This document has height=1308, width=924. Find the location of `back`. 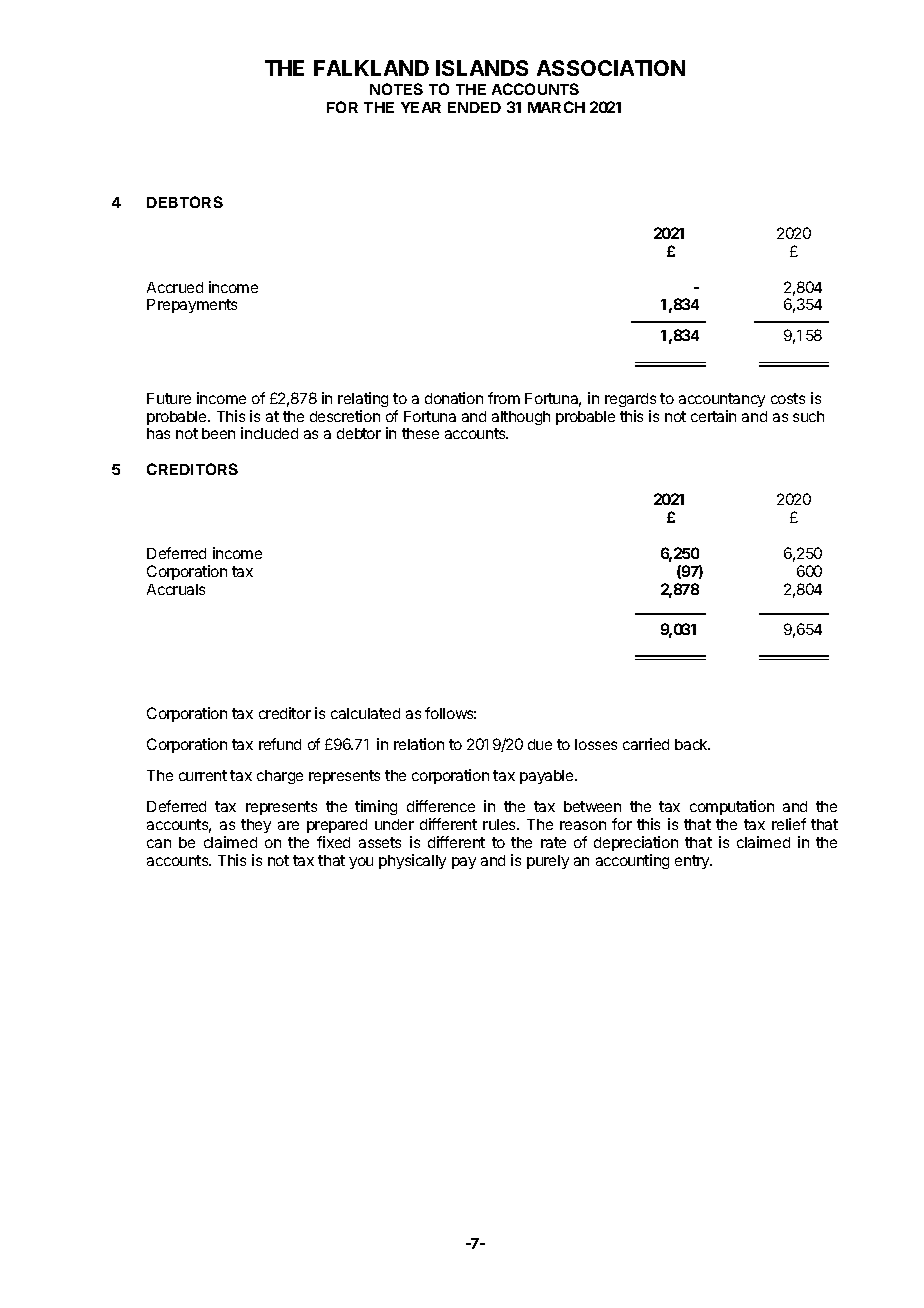

back is located at coordinates (692, 744).
